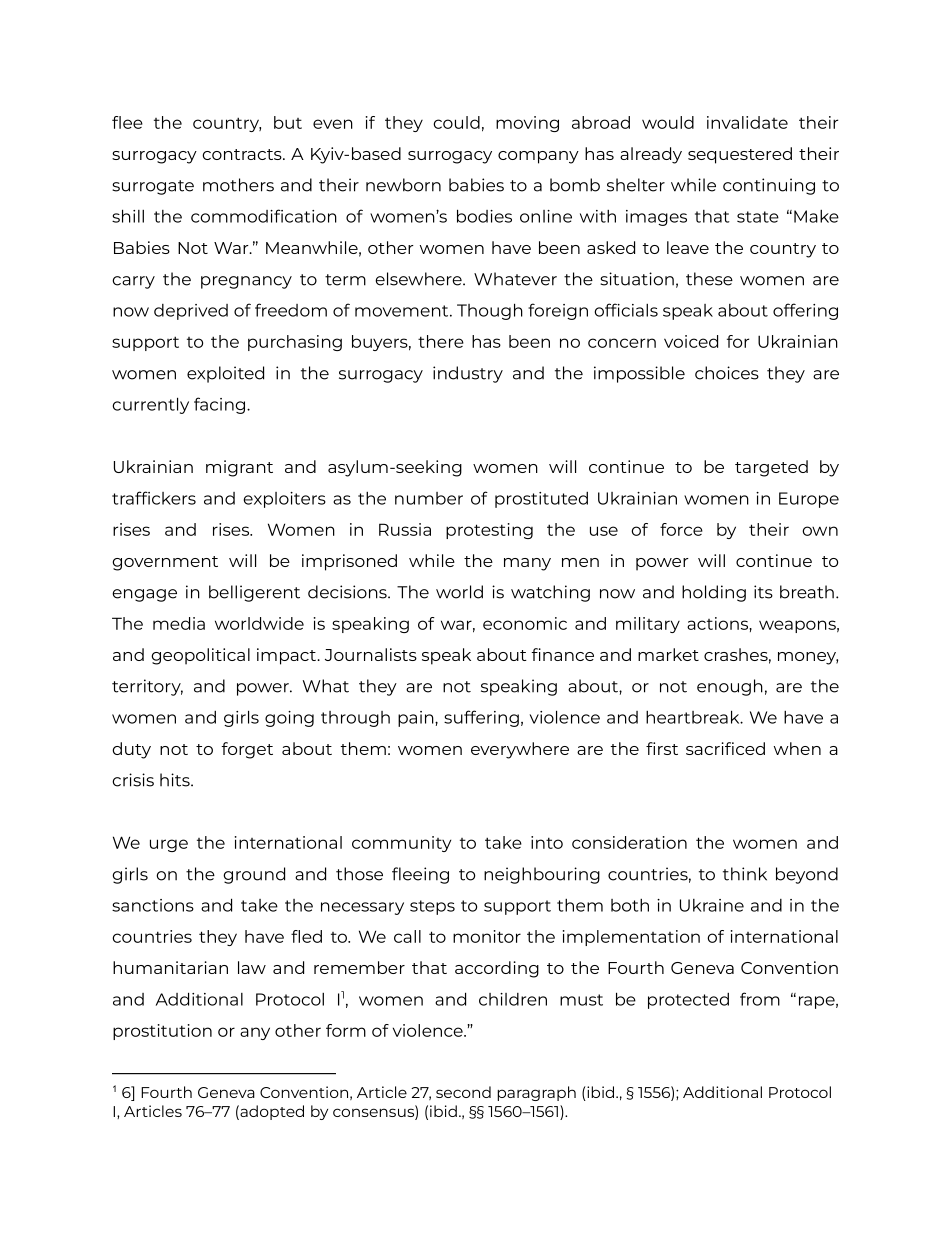  What do you see at coordinates (740, 155) in the image?
I see `sequestered` at bounding box center [740, 155].
